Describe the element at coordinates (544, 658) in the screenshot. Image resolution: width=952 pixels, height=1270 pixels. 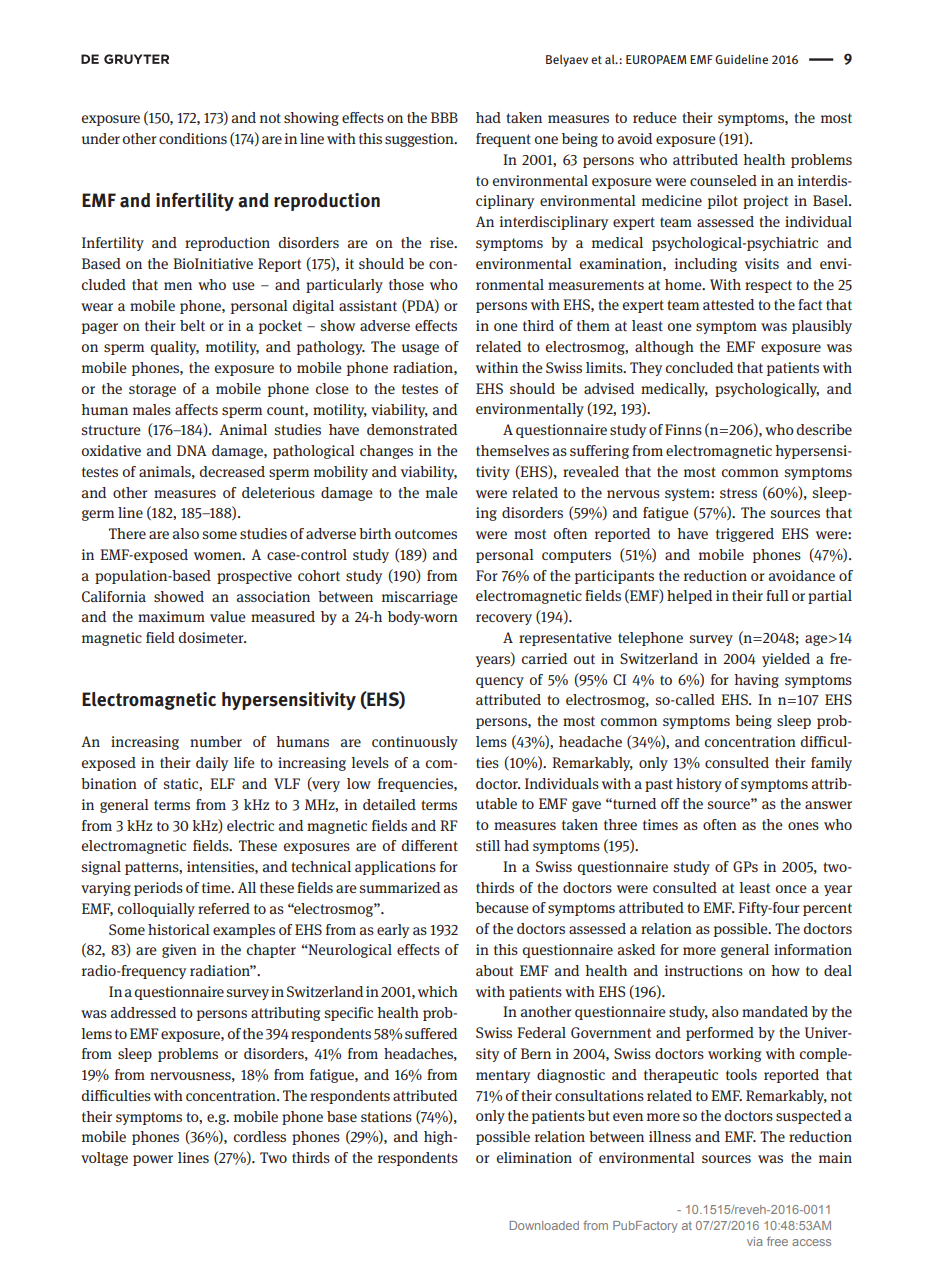
I see `carried` at that location.
